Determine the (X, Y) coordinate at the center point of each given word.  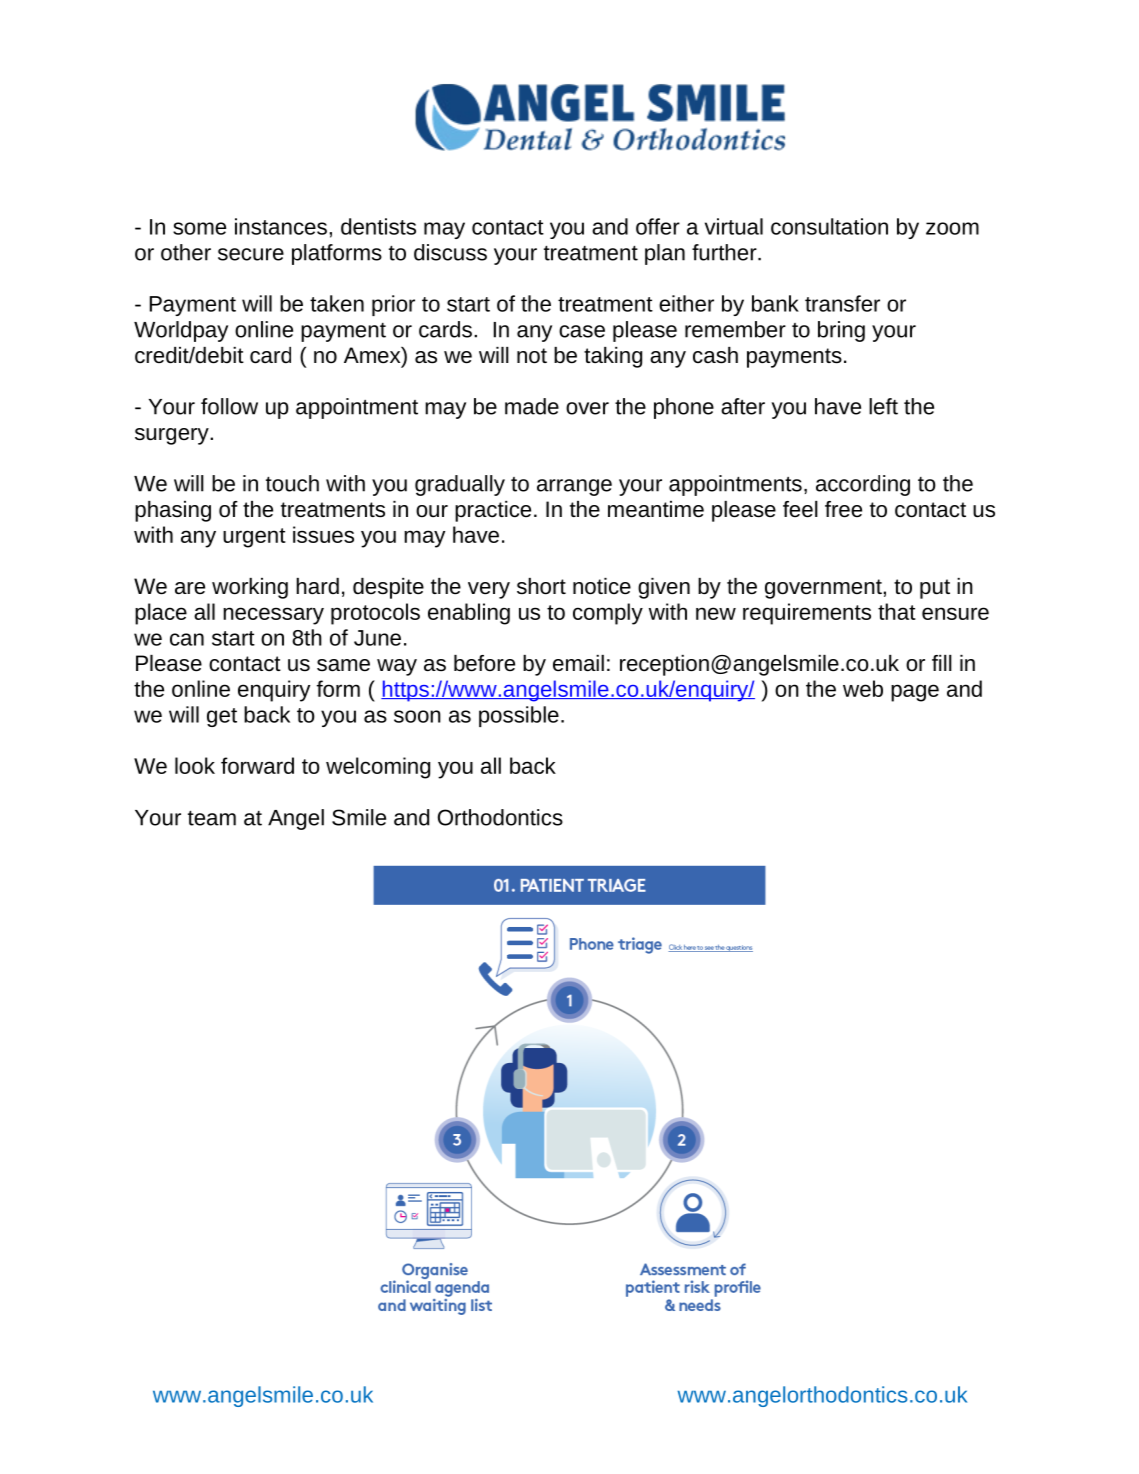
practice (493, 511)
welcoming (378, 768)
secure (251, 254)
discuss (450, 252)
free (843, 509)
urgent (254, 538)
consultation (829, 226)
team (212, 818)
